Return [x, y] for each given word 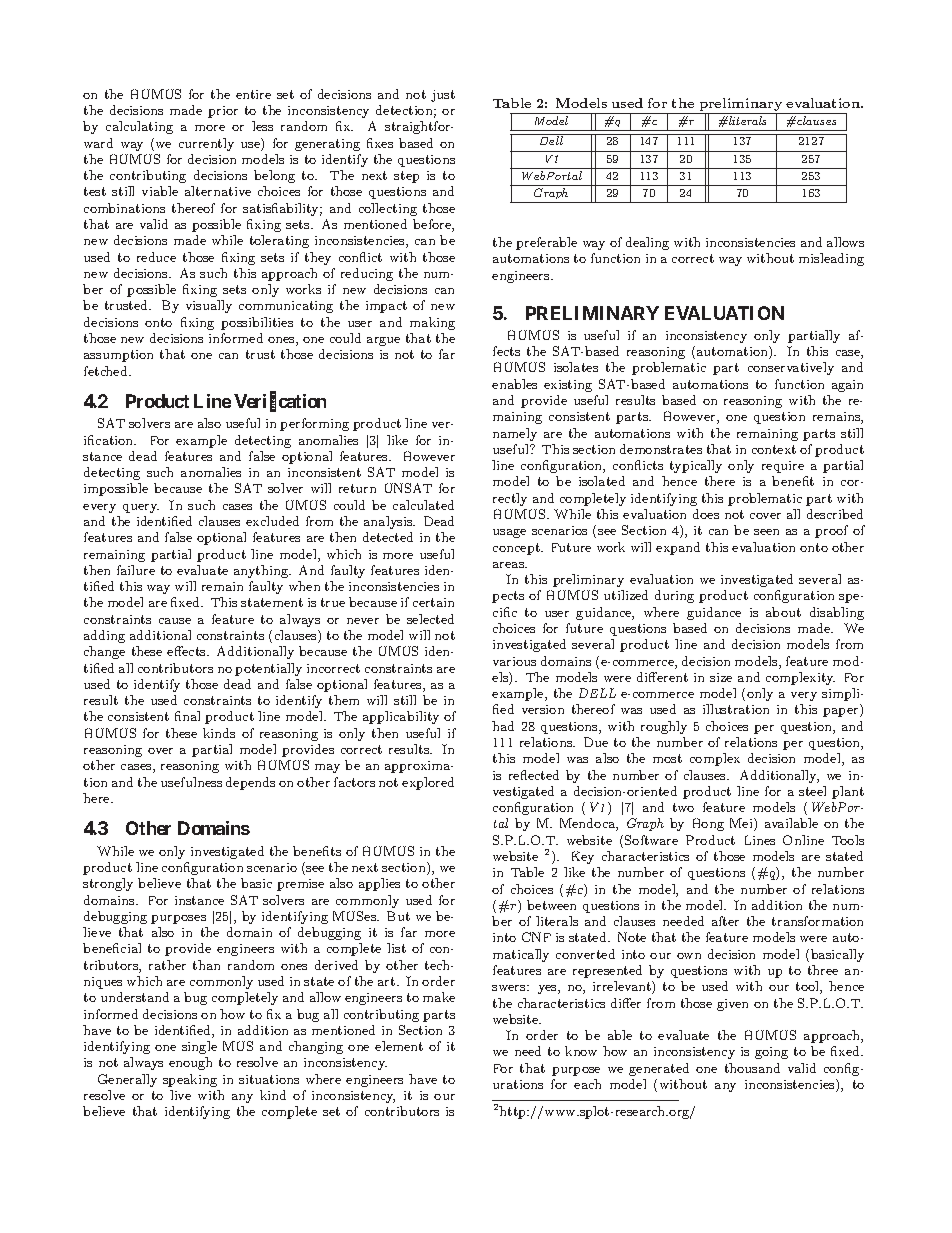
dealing [647, 243]
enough [190, 1063]
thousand [752, 1068]
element [399, 1046]
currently [206, 144]
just [443, 96]
